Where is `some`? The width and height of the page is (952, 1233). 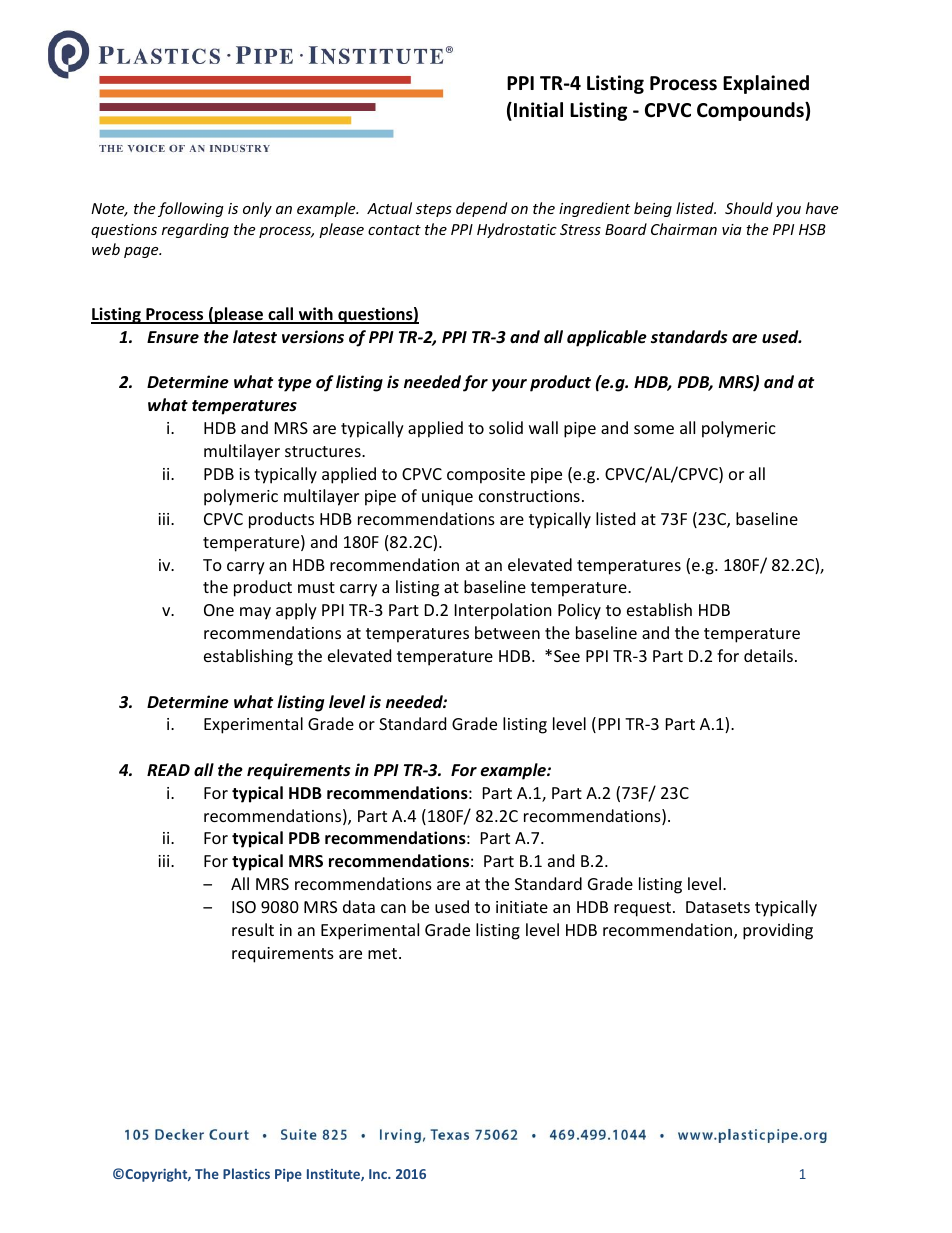
some is located at coordinates (654, 429).
